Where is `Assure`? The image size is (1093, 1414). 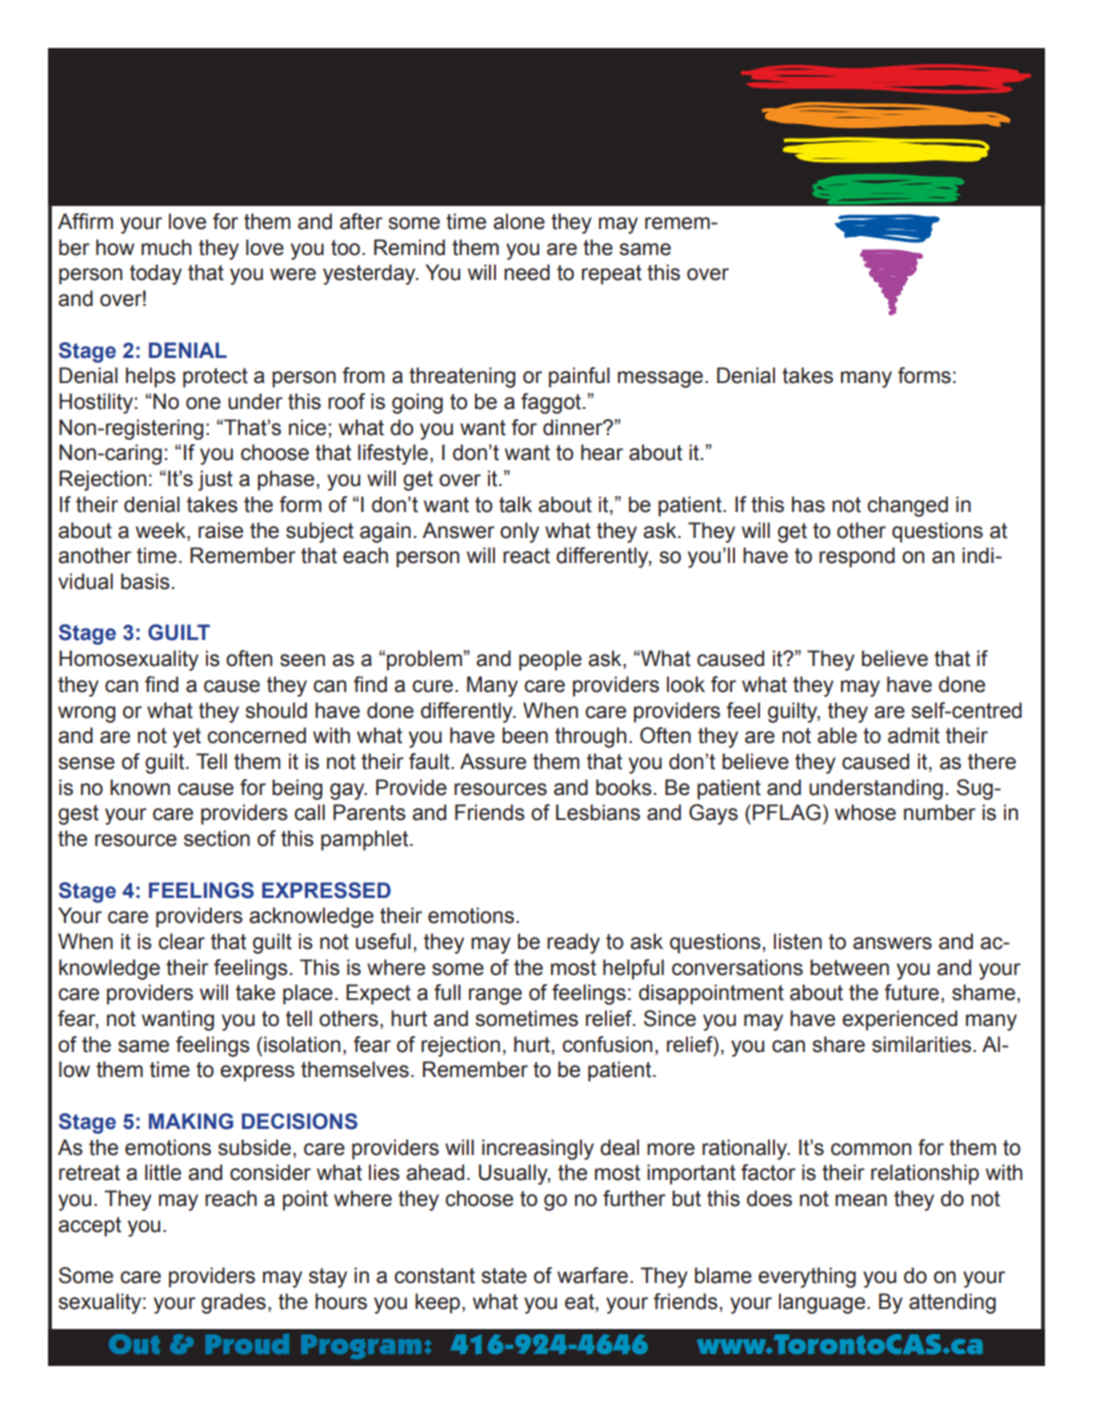
Assure is located at coordinates (493, 761).
